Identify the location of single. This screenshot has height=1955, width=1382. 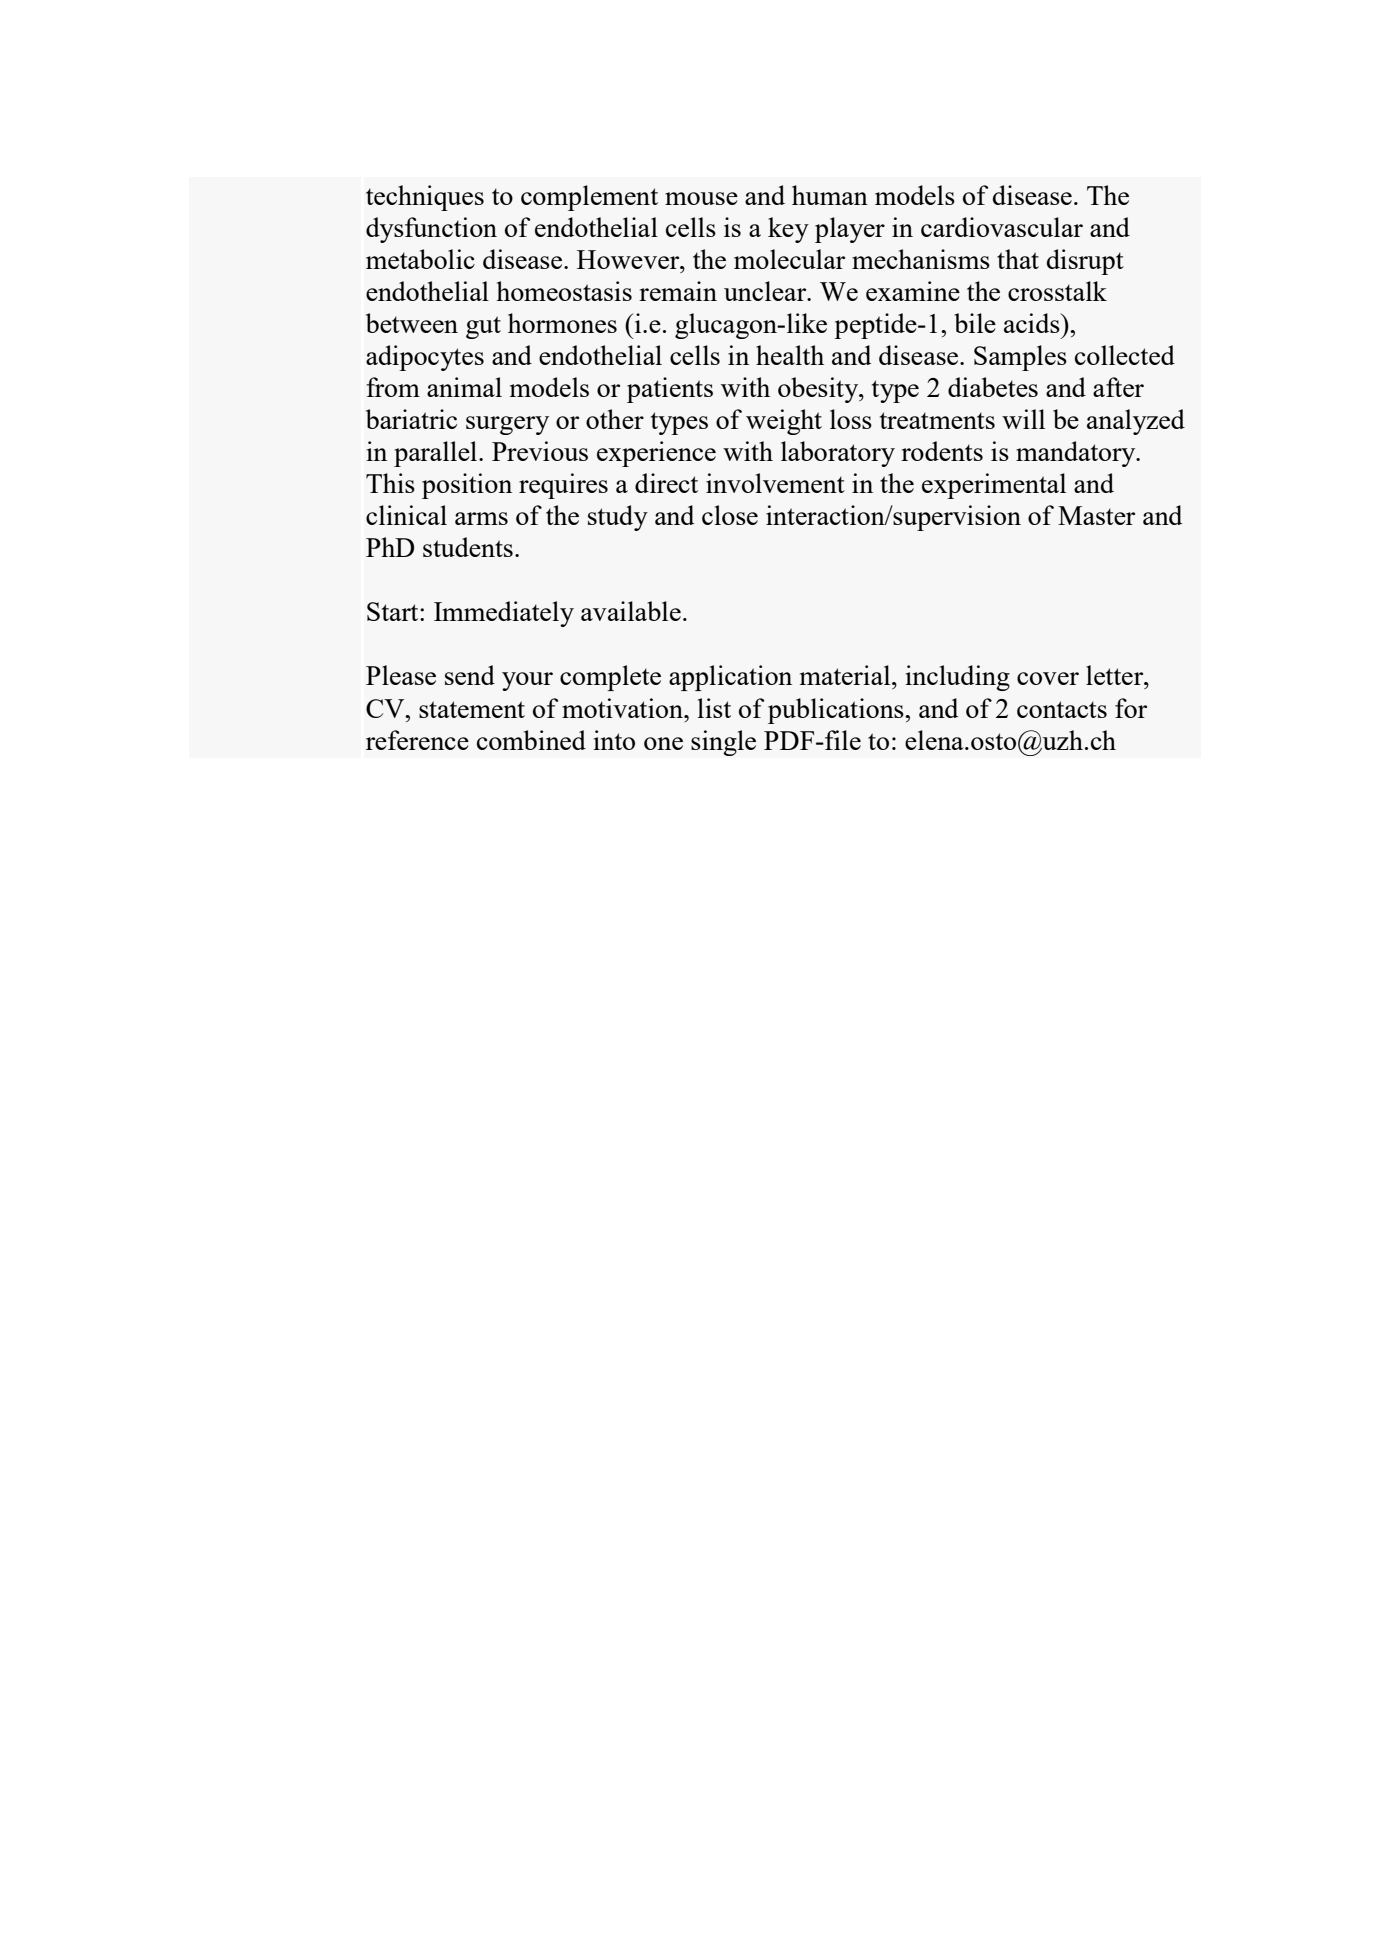
(723, 743).
